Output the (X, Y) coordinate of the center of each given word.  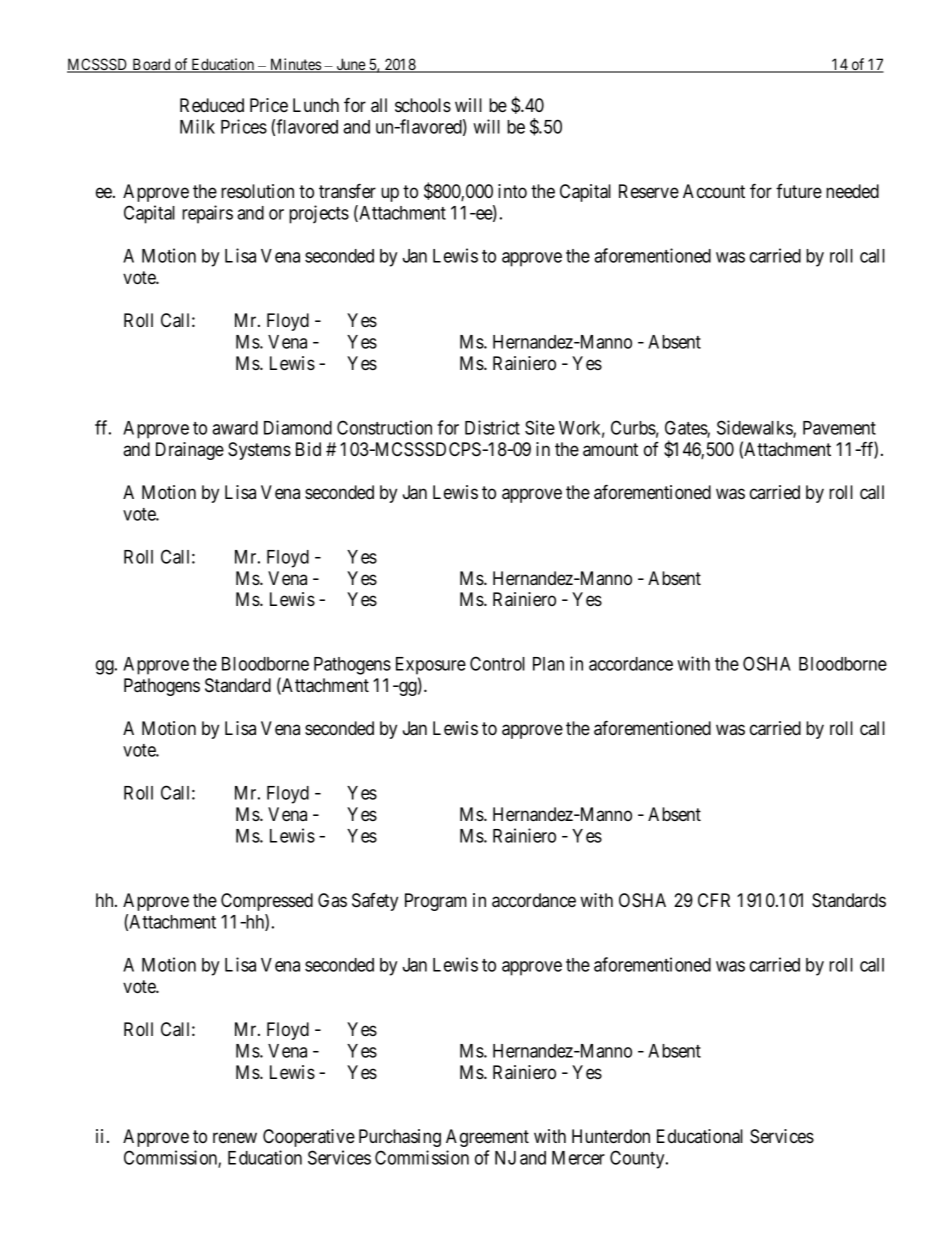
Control (497, 663)
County (638, 1159)
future (799, 191)
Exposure (431, 666)
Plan (548, 664)
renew (235, 1137)
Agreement (487, 1138)
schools (423, 105)
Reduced (212, 105)
